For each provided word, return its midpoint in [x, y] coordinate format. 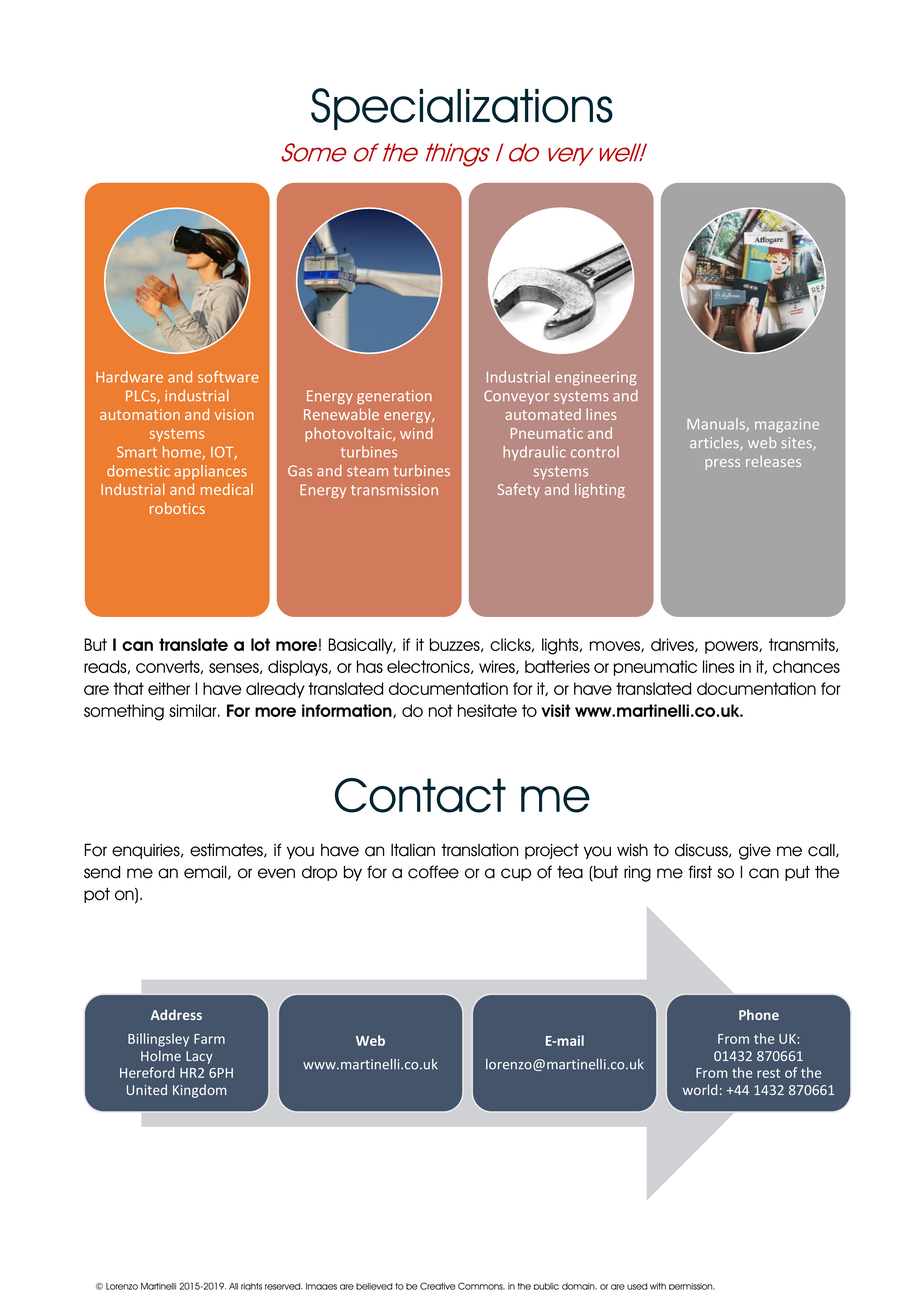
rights [251, 1286]
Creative [438, 1286]
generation [394, 397]
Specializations [462, 109]
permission [692, 1286]
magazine [787, 425]
